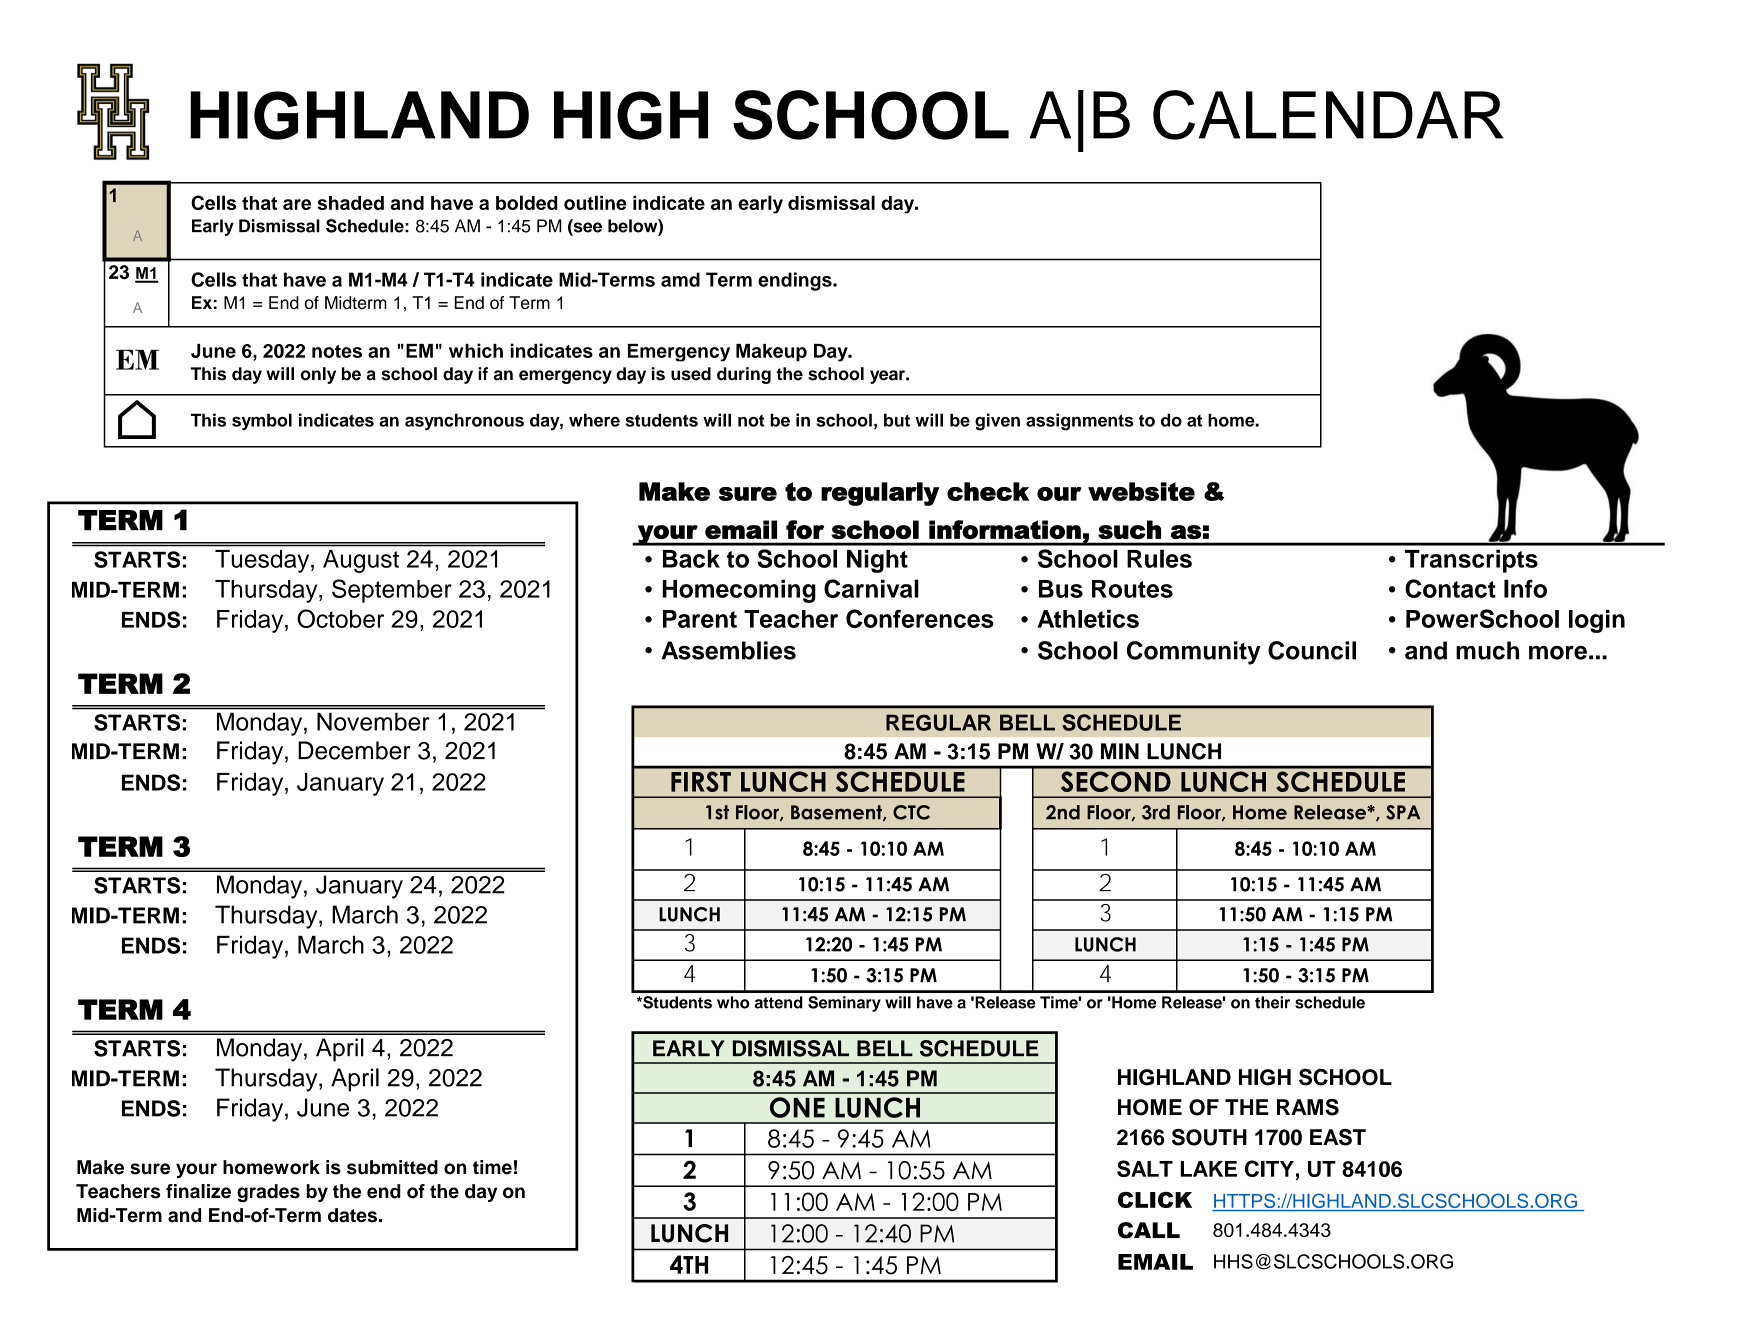 The image size is (1740, 1344). I want to click on amd, so click(680, 279).
